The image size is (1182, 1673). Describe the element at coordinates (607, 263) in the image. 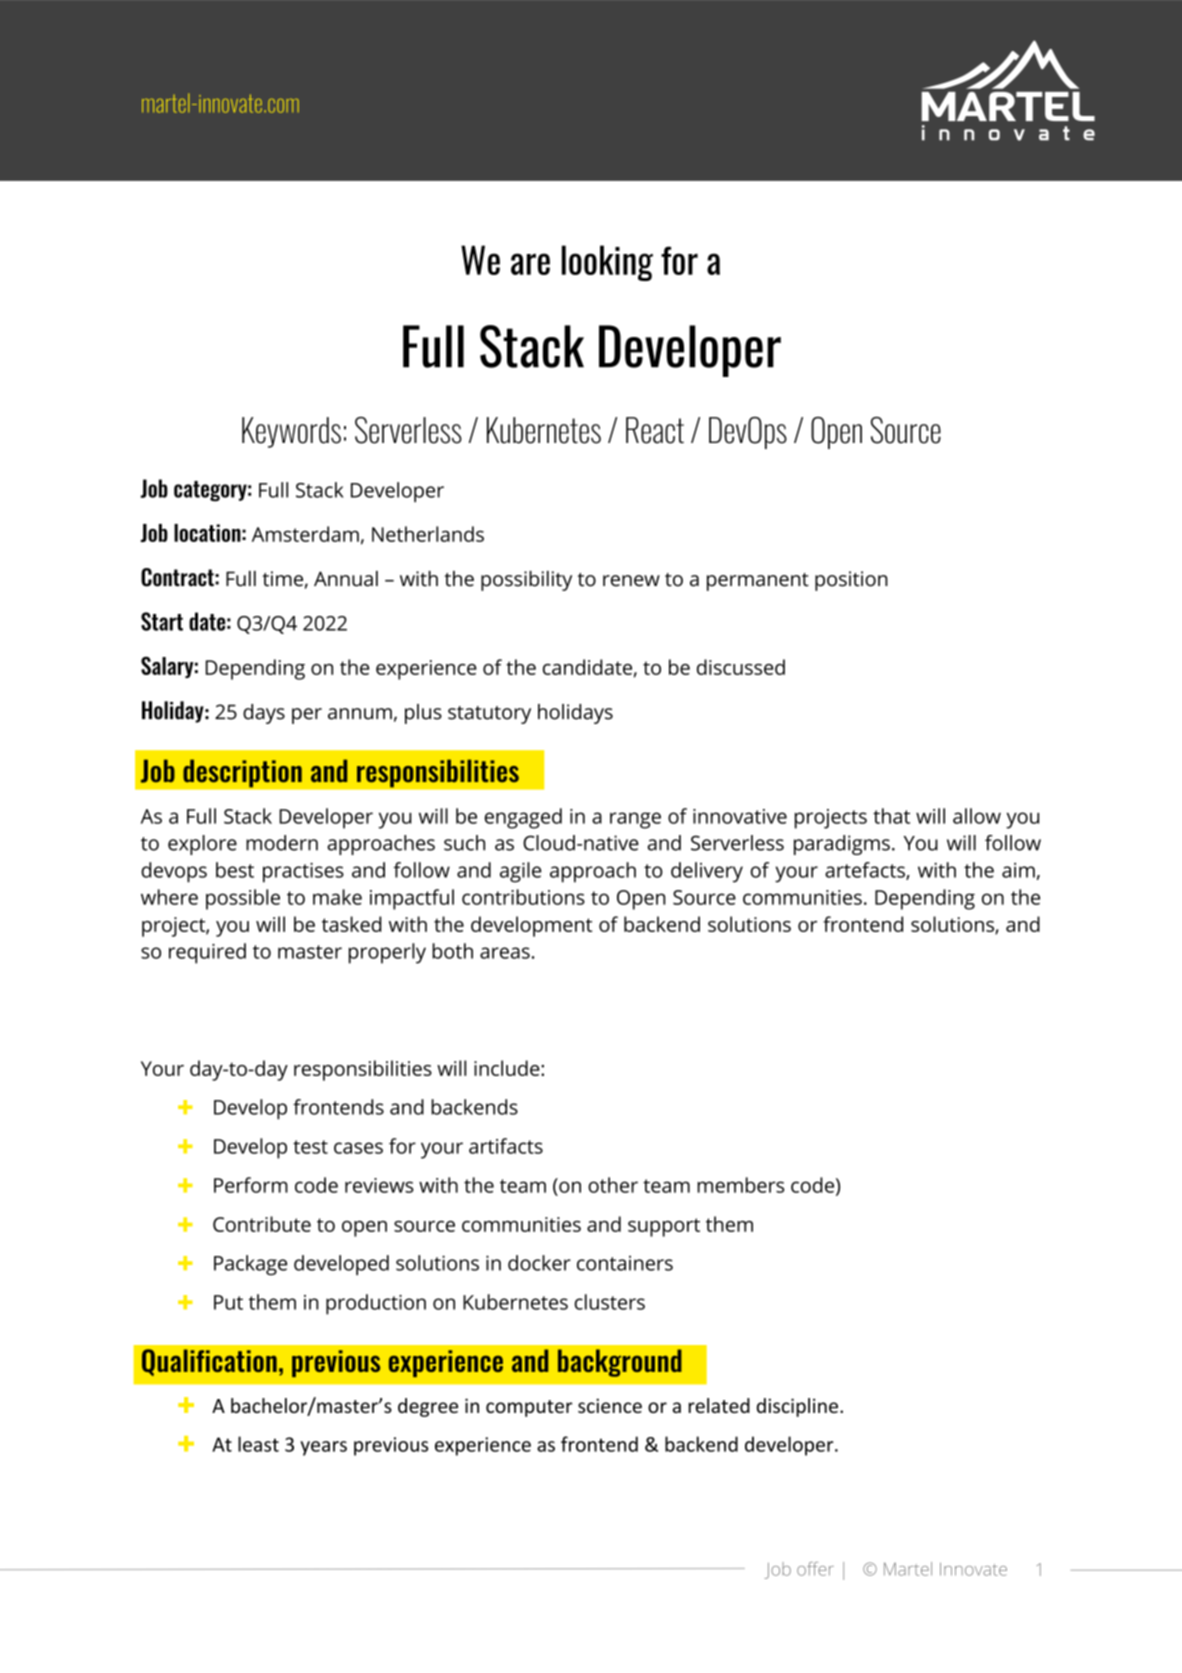

I see `looking` at that location.
